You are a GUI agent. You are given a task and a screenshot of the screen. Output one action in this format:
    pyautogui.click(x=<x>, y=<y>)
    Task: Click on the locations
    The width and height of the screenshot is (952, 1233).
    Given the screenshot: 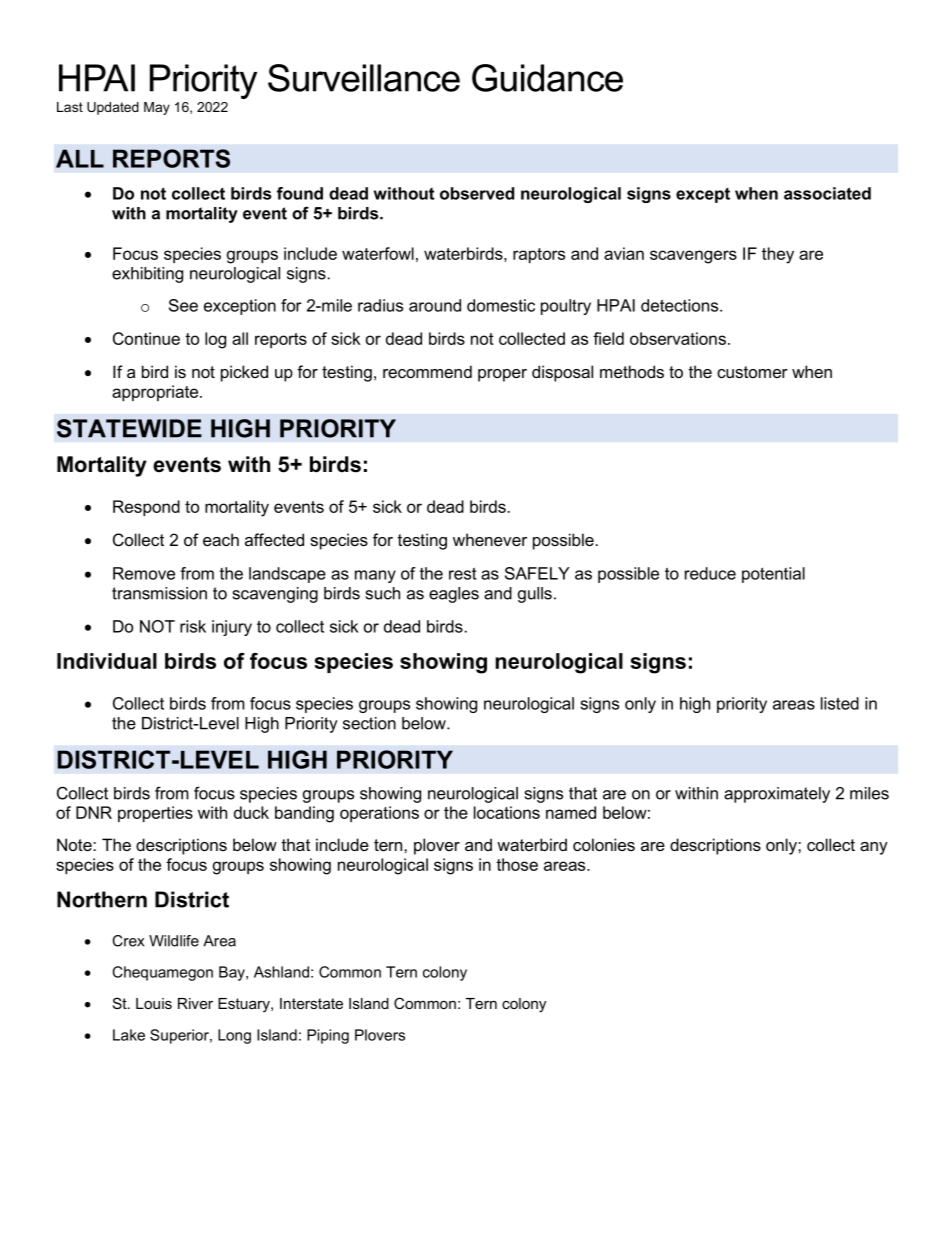 What is the action you would take?
    pyautogui.click(x=507, y=812)
